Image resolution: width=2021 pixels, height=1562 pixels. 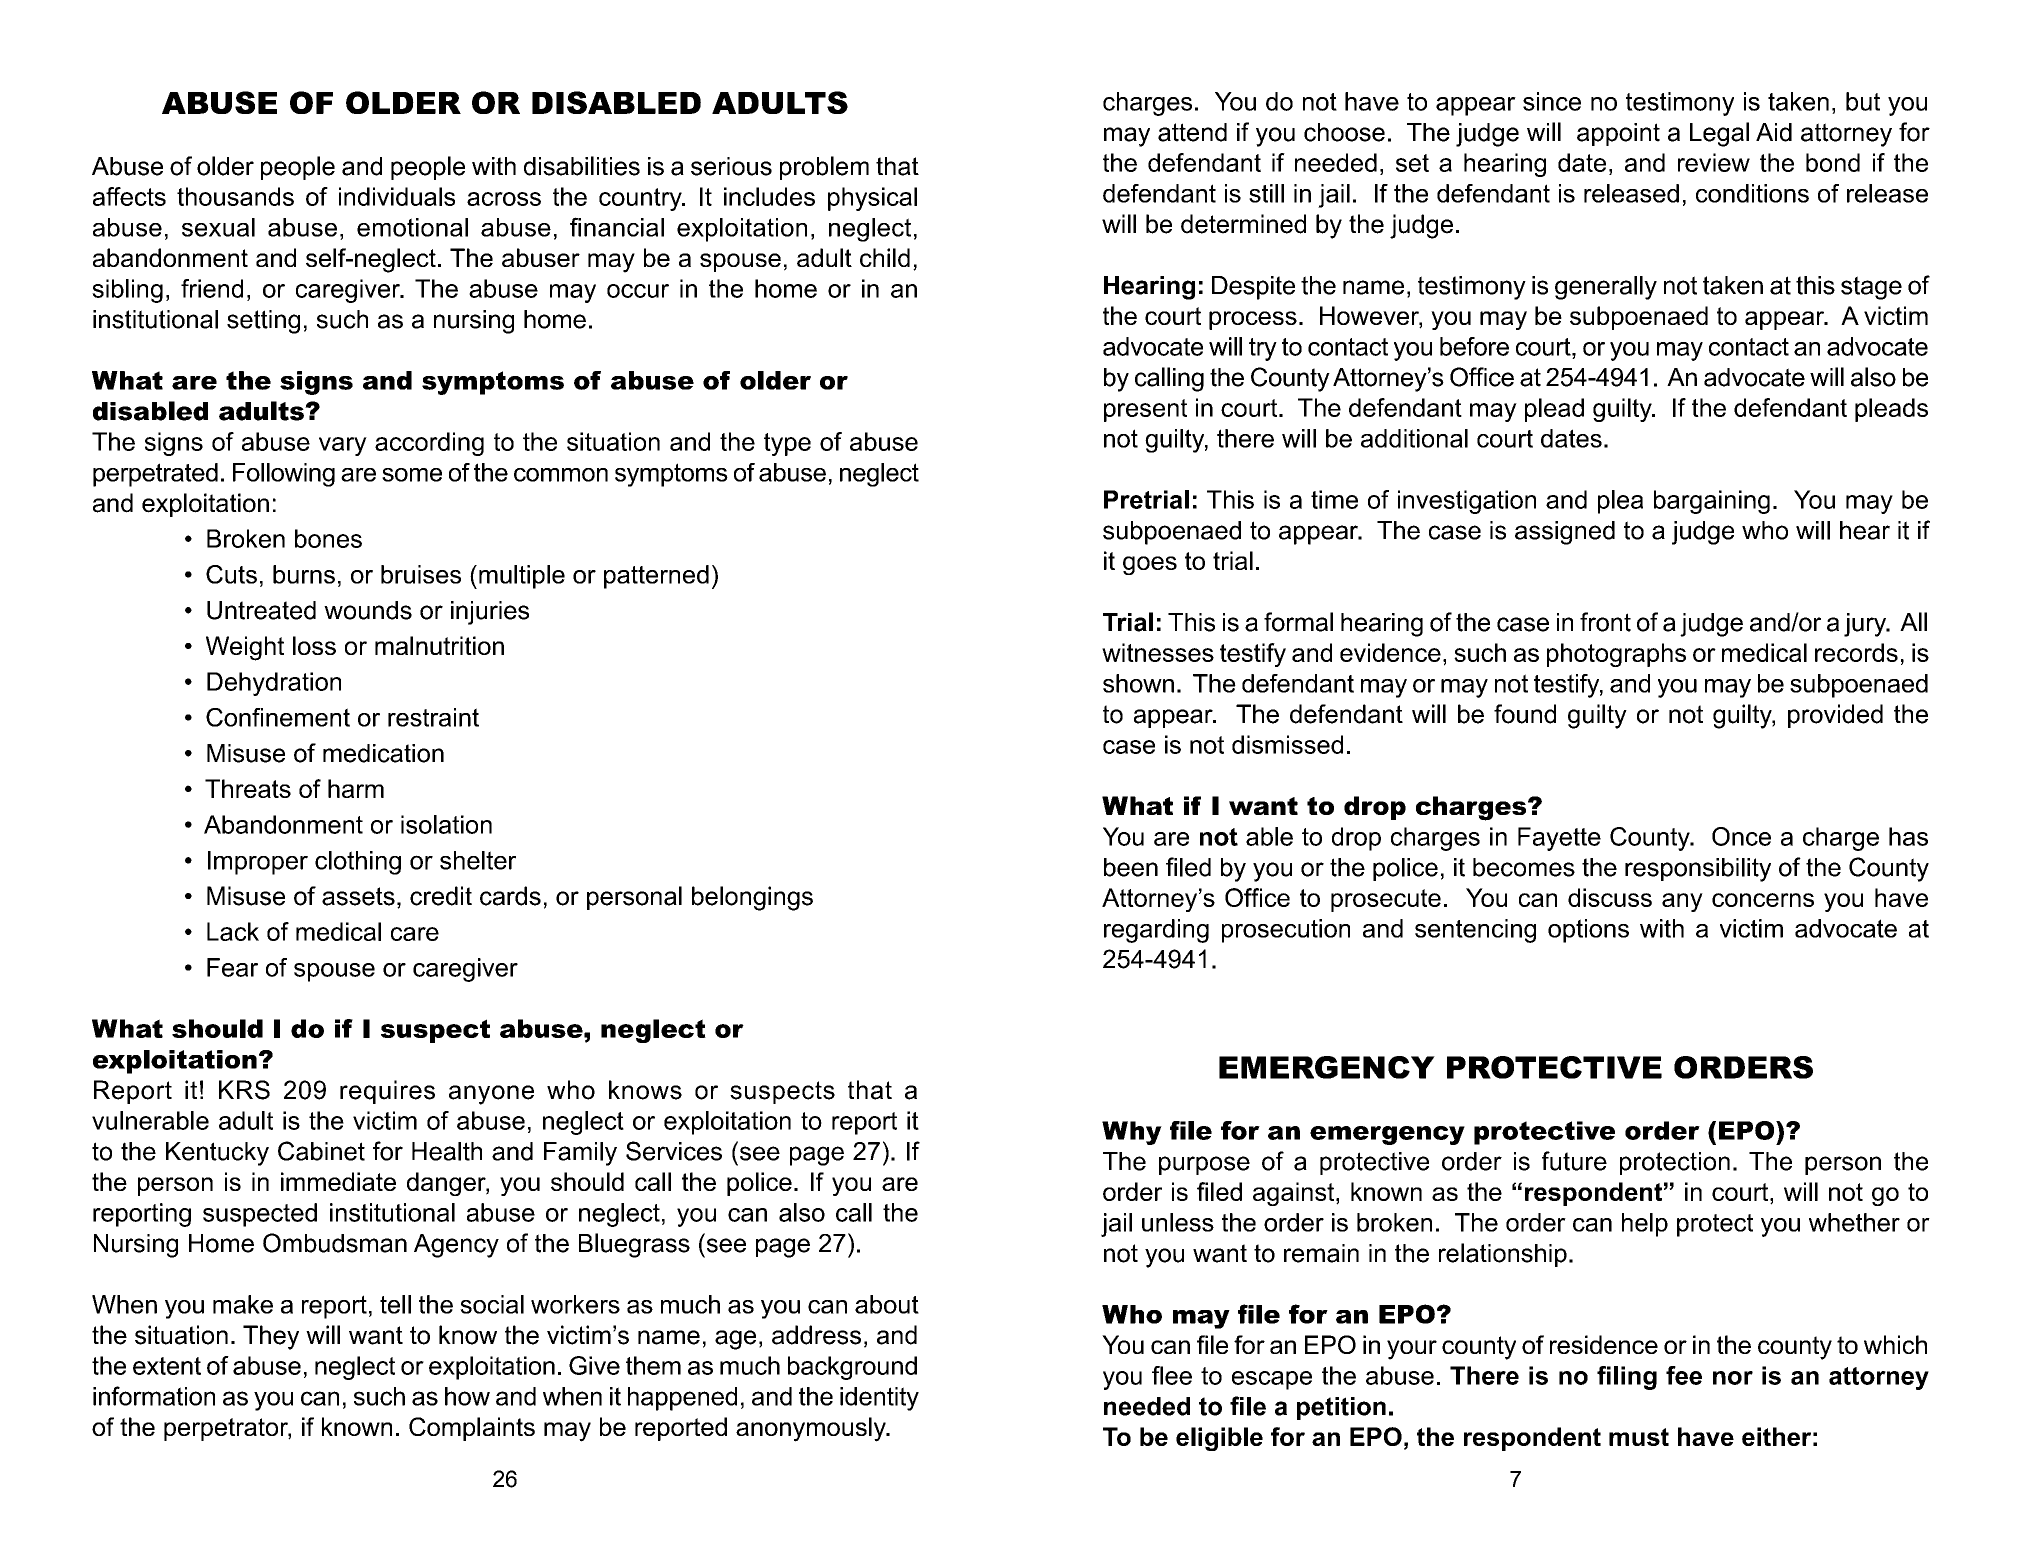 I want to click on Complaints, so click(x=472, y=1429).
